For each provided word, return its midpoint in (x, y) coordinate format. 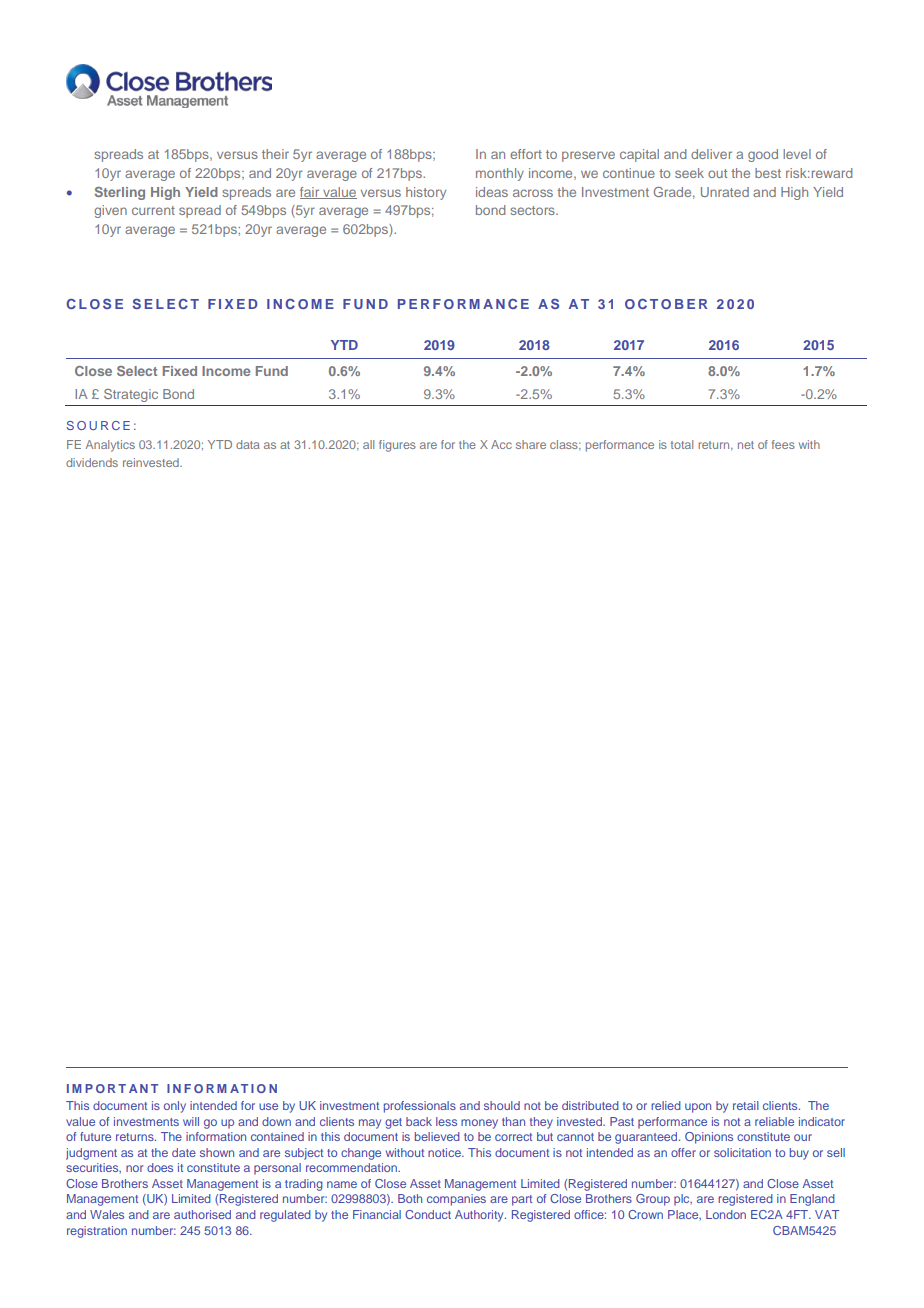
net (746, 445)
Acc (501, 444)
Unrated (725, 192)
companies (456, 1200)
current (153, 210)
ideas (492, 192)
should (502, 1105)
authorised (202, 1214)
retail (746, 1105)
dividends (92, 462)
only (175, 1107)
